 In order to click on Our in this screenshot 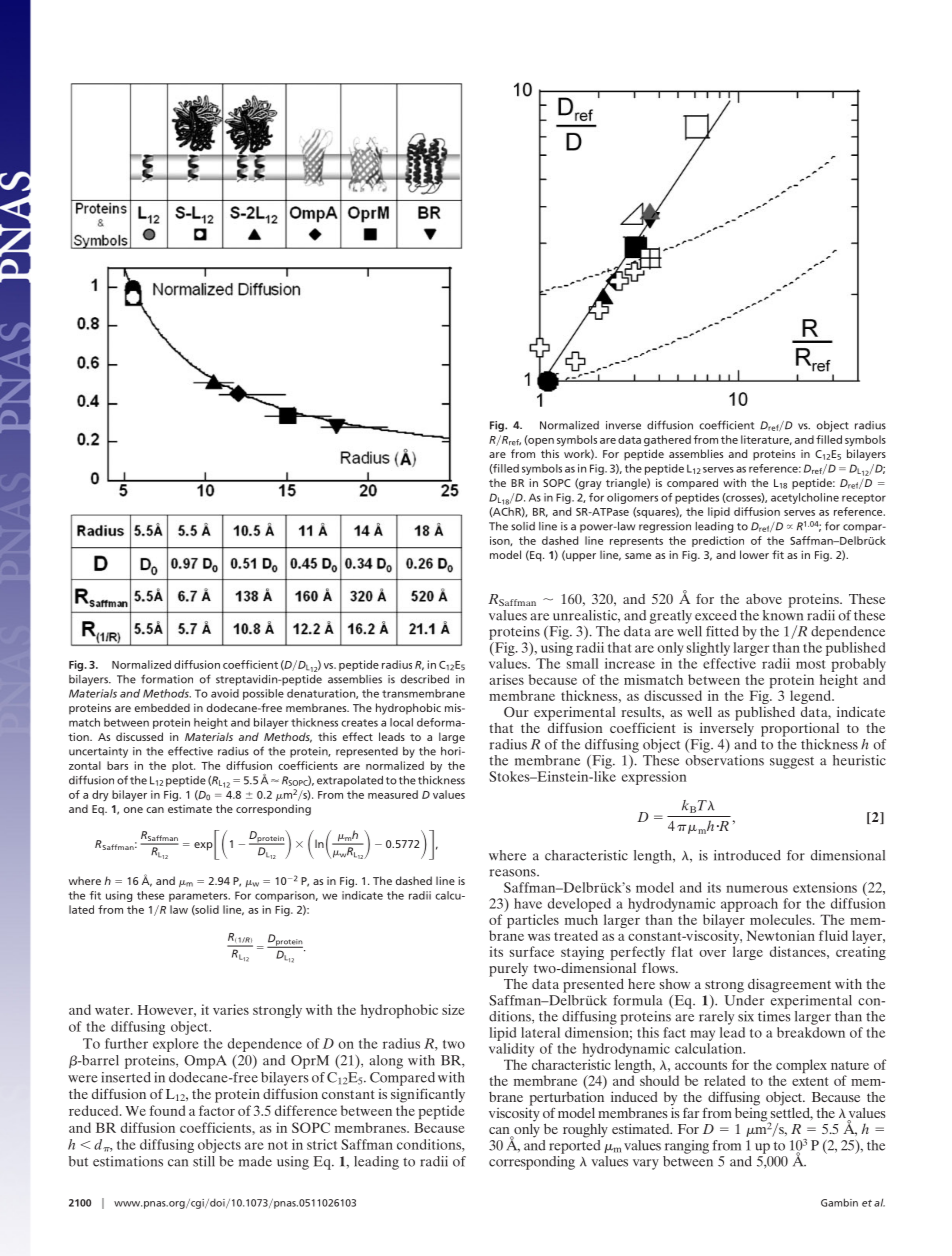, I will do `click(516, 712)`.
